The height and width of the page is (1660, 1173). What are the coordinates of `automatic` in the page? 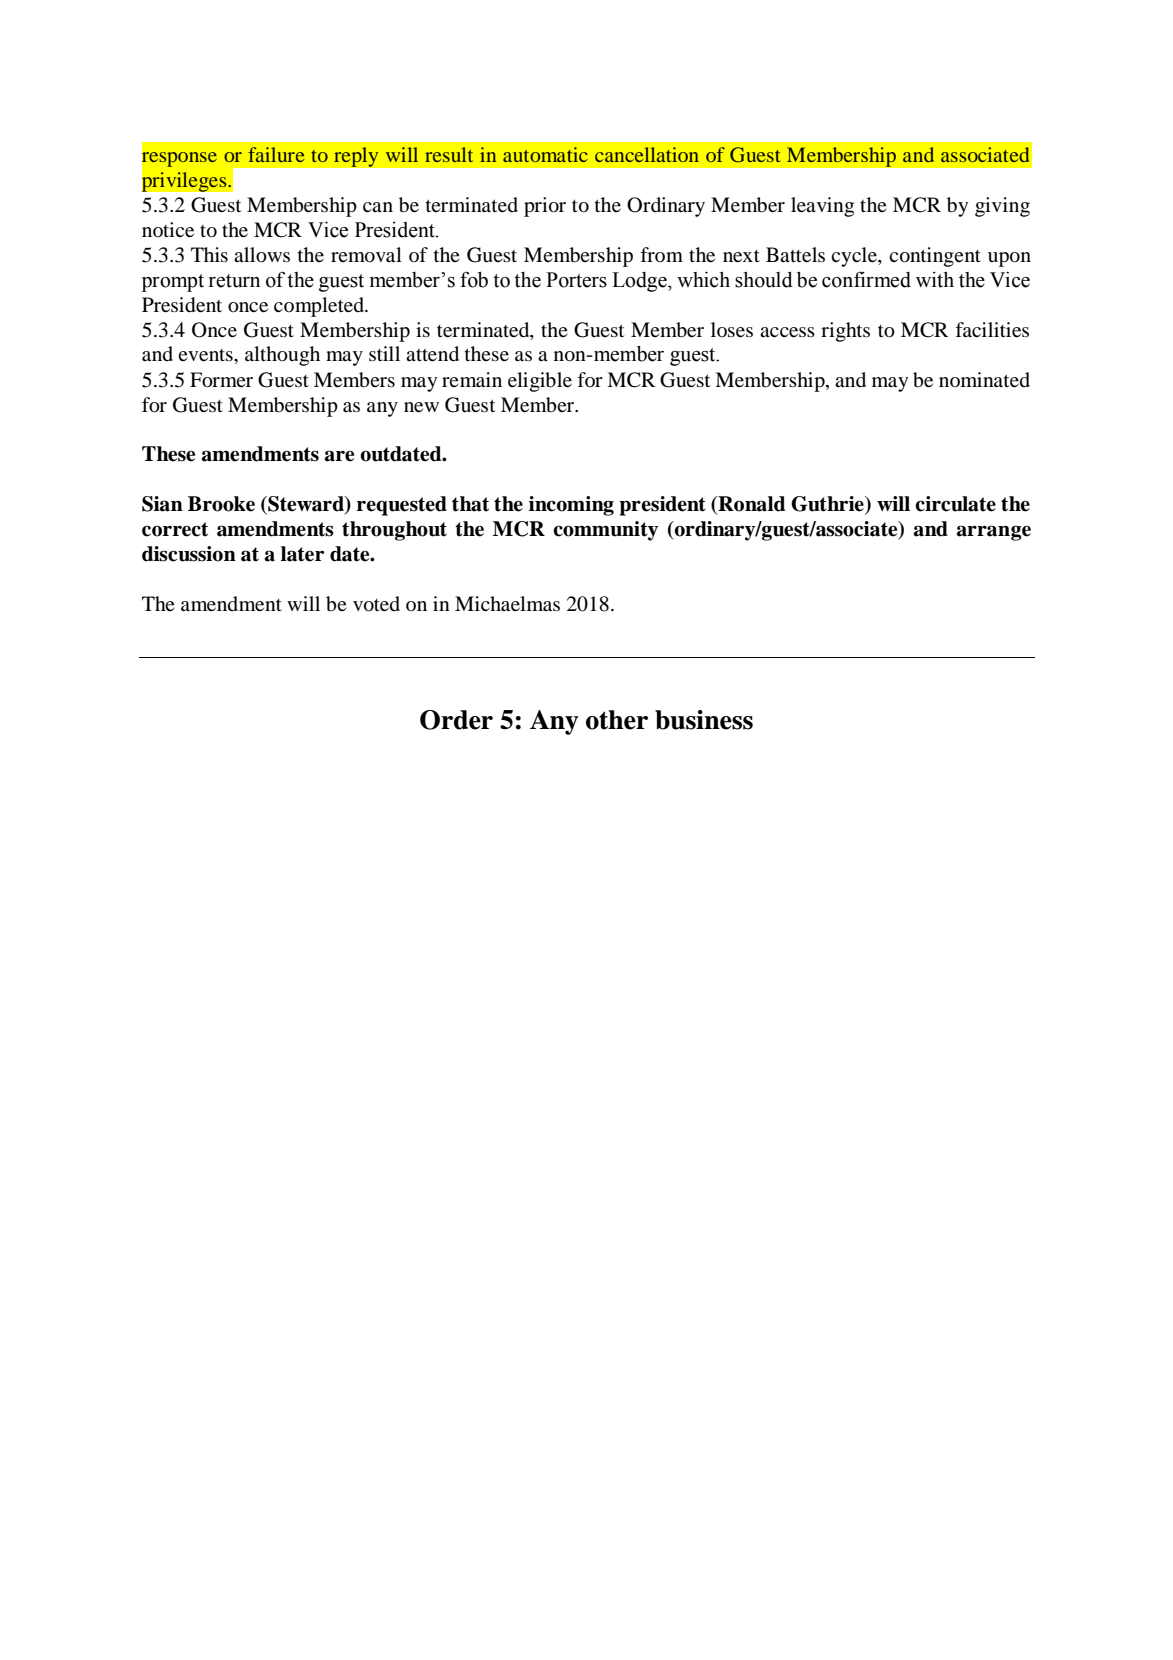 It's located at (545, 154).
